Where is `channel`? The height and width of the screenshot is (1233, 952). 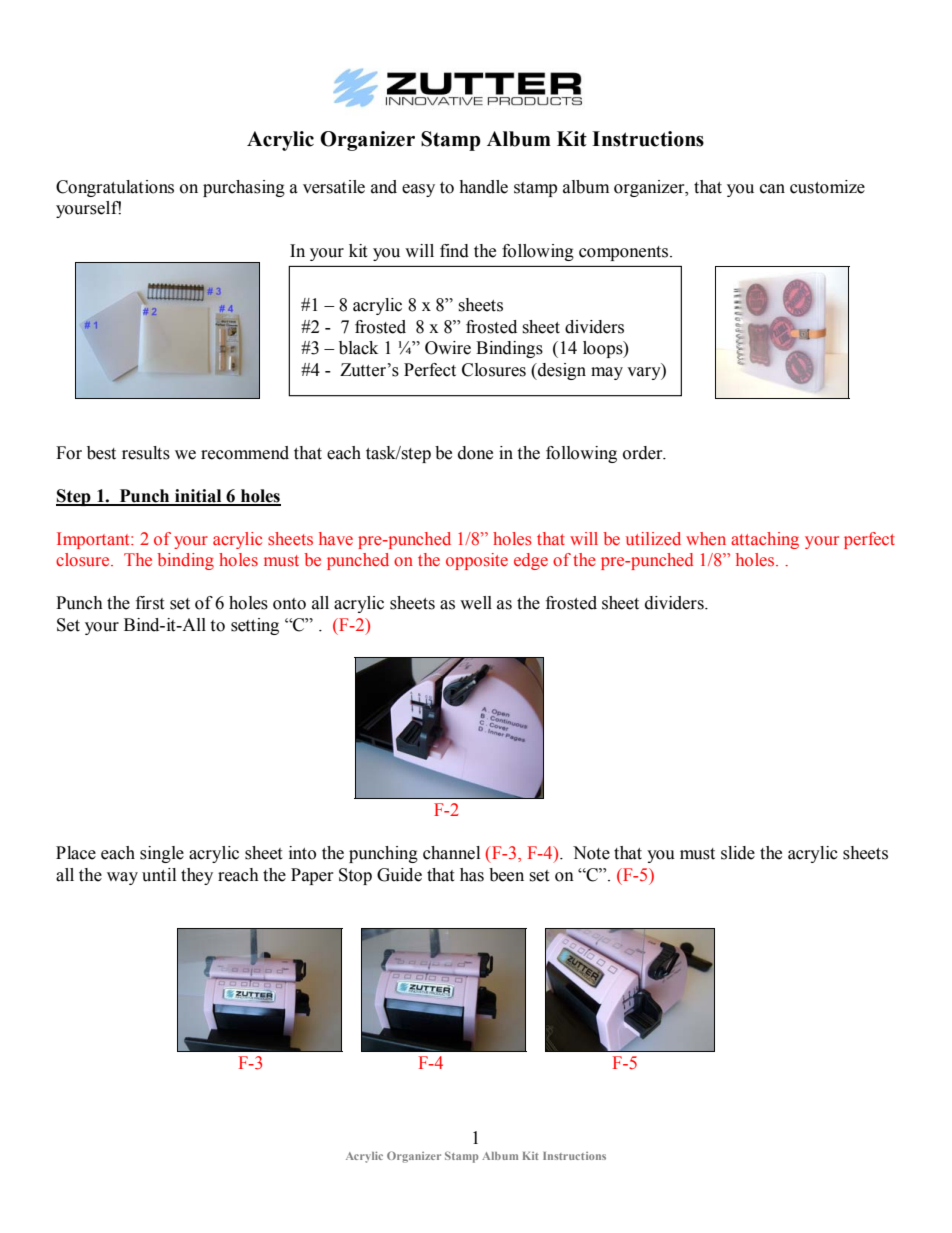 channel is located at coordinates (451, 853).
